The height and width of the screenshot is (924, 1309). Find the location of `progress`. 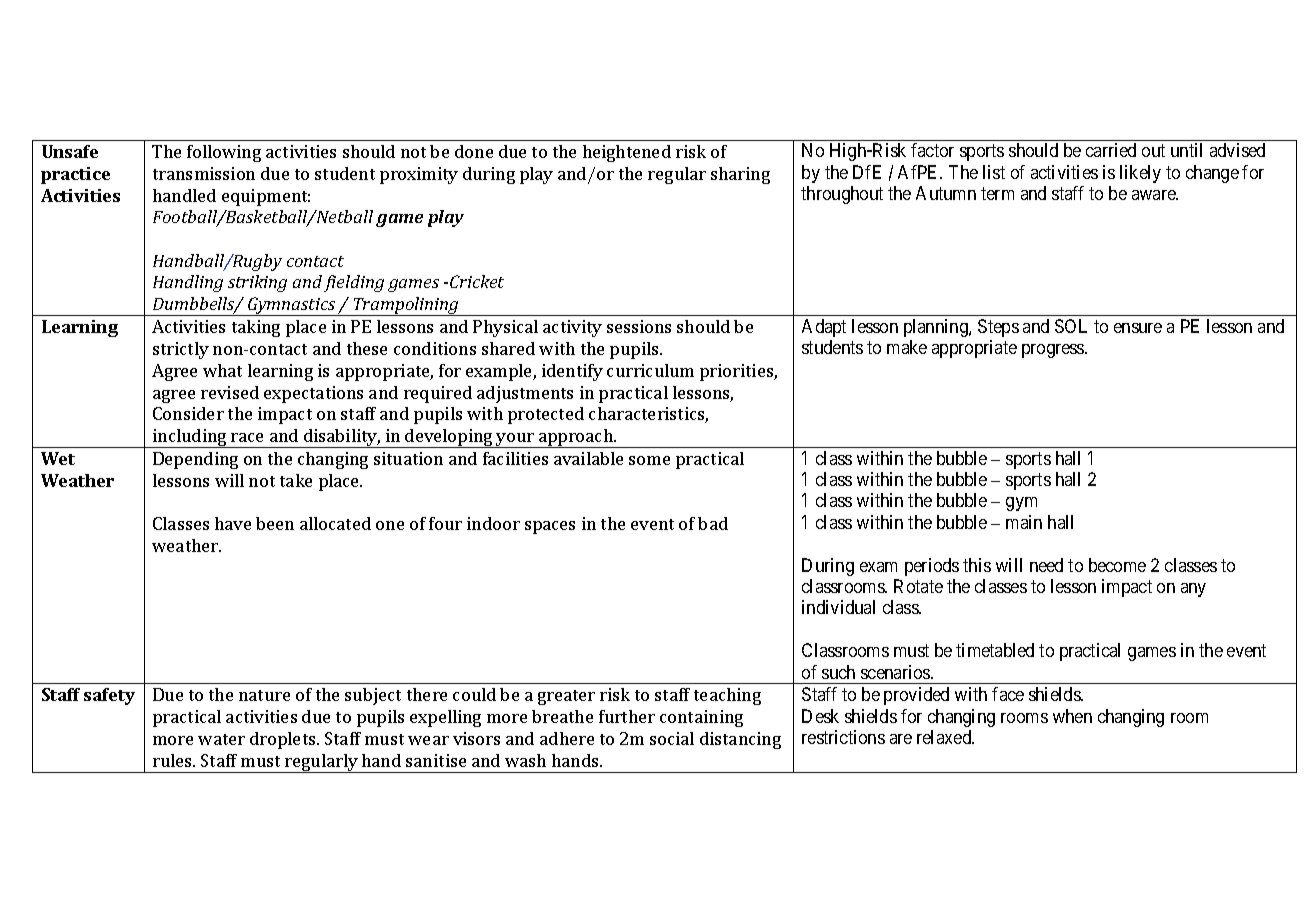

progress is located at coordinates (1054, 351).
